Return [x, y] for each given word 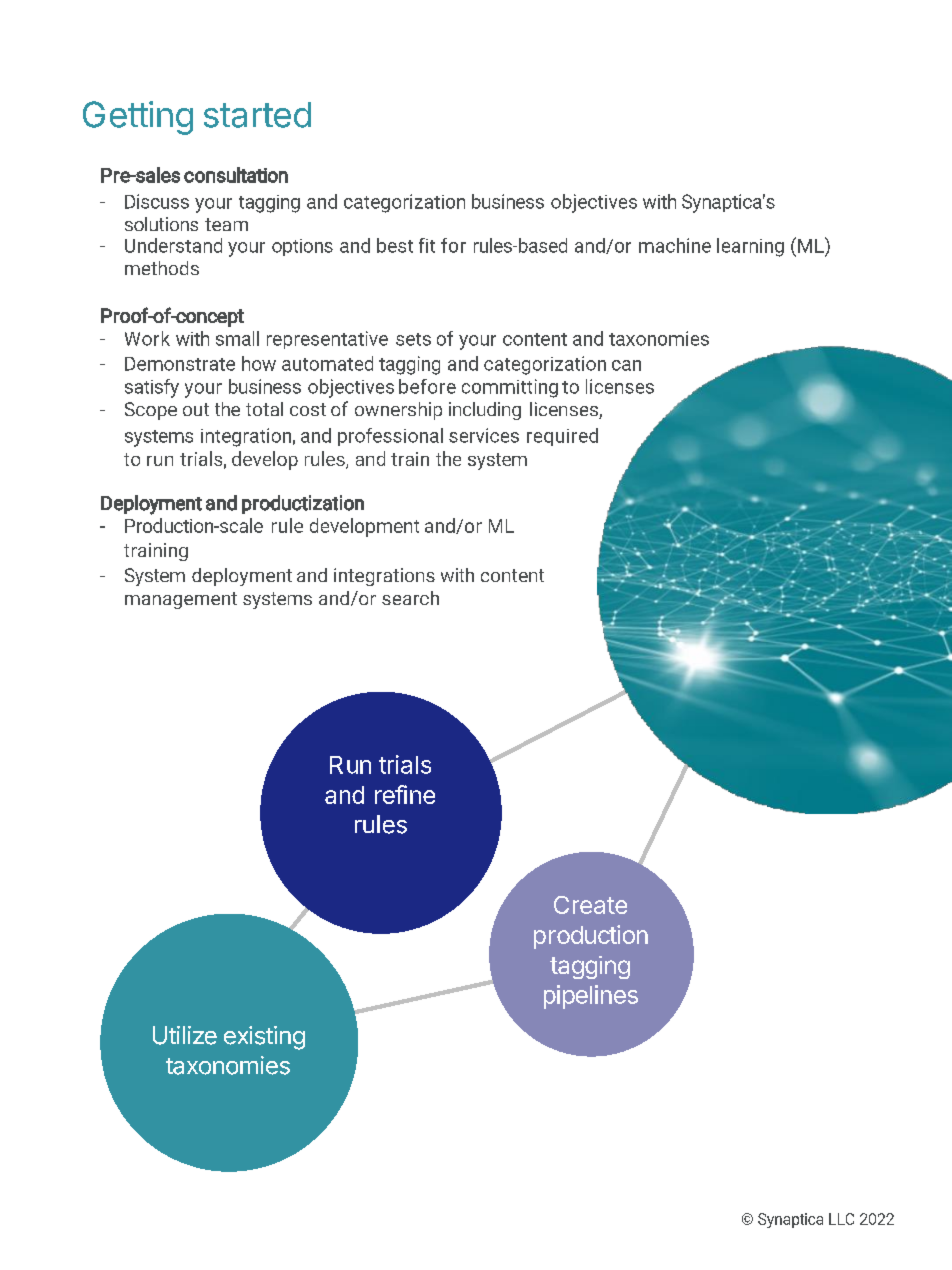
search [410, 598]
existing [264, 1038]
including [485, 411]
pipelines [591, 997]
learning [750, 247]
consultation [236, 175]
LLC [841, 1219]
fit [427, 245]
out [196, 409]
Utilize [185, 1035]
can [626, 365]
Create [590, 905]
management [181, 600]
